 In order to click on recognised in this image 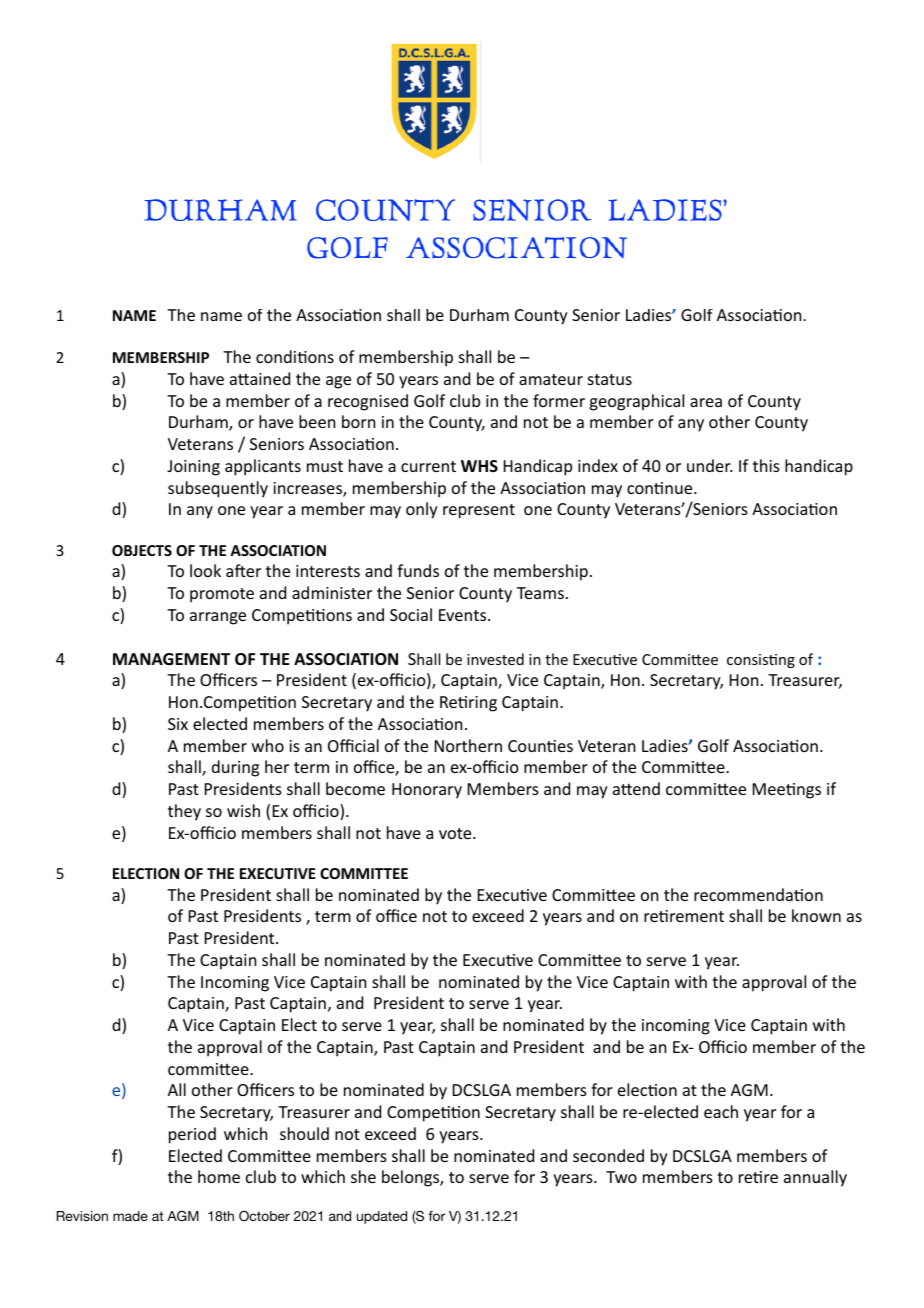, I will do `click(368, 402)`.
